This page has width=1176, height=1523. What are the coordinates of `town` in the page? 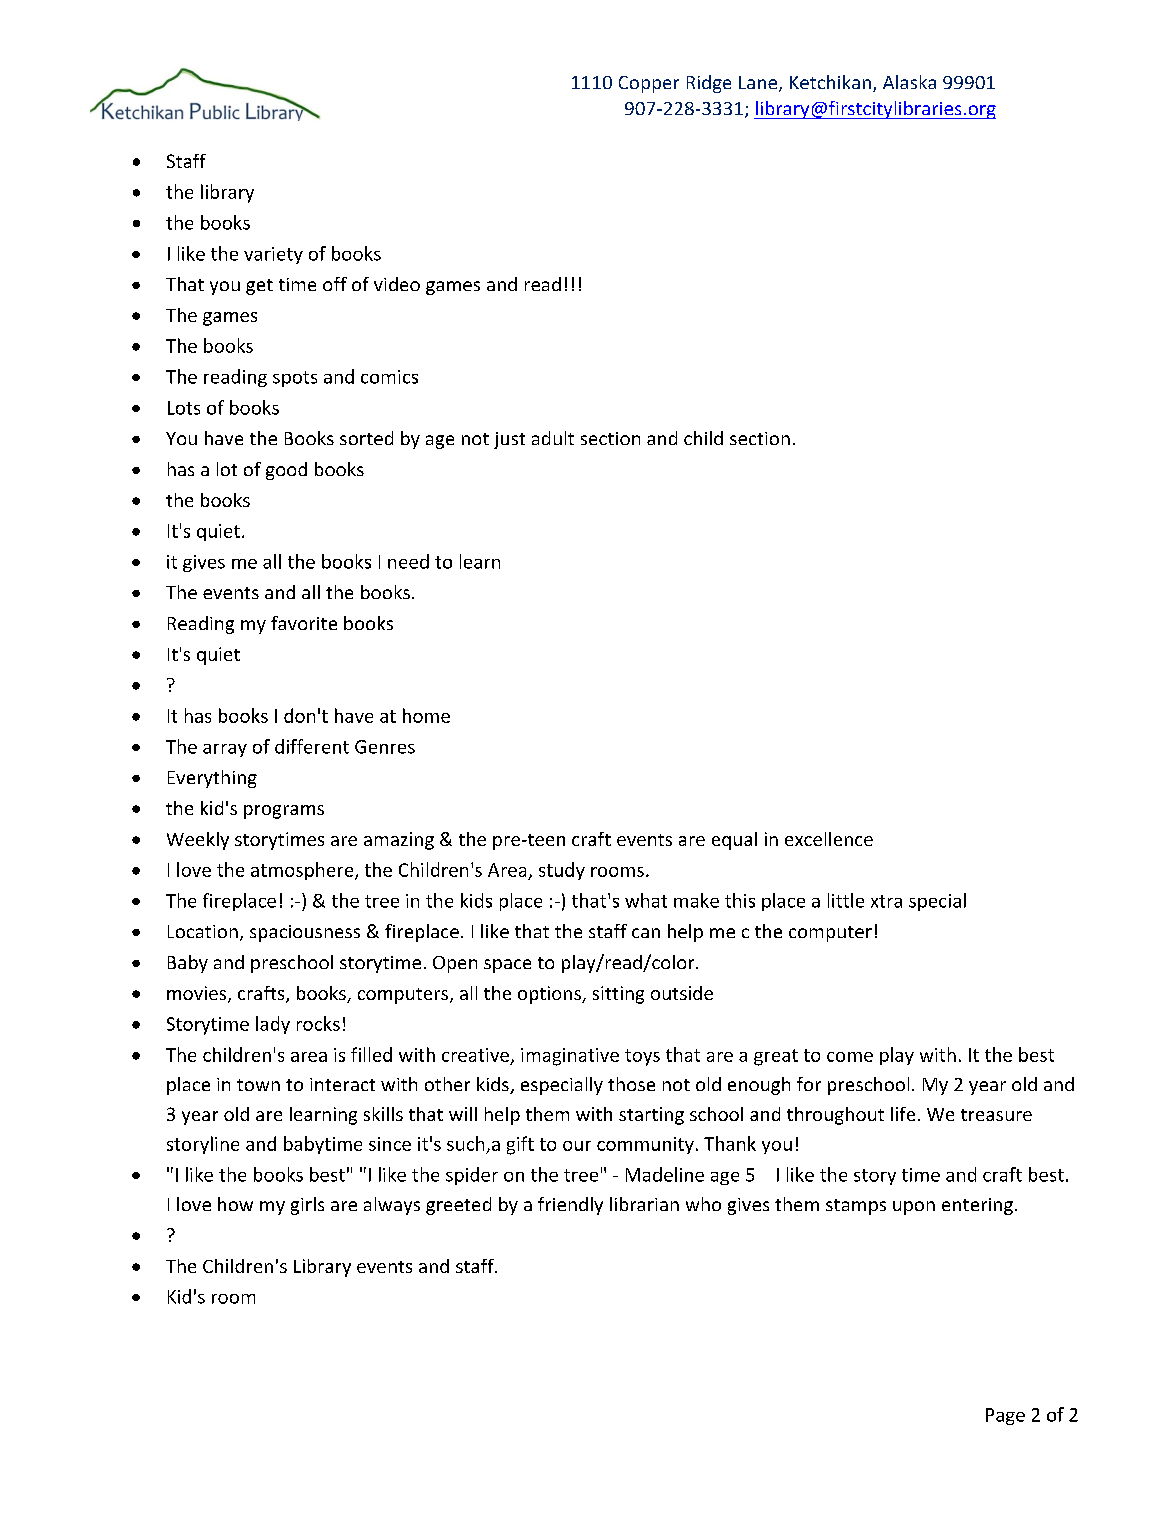 It's located at (258, 1085).
